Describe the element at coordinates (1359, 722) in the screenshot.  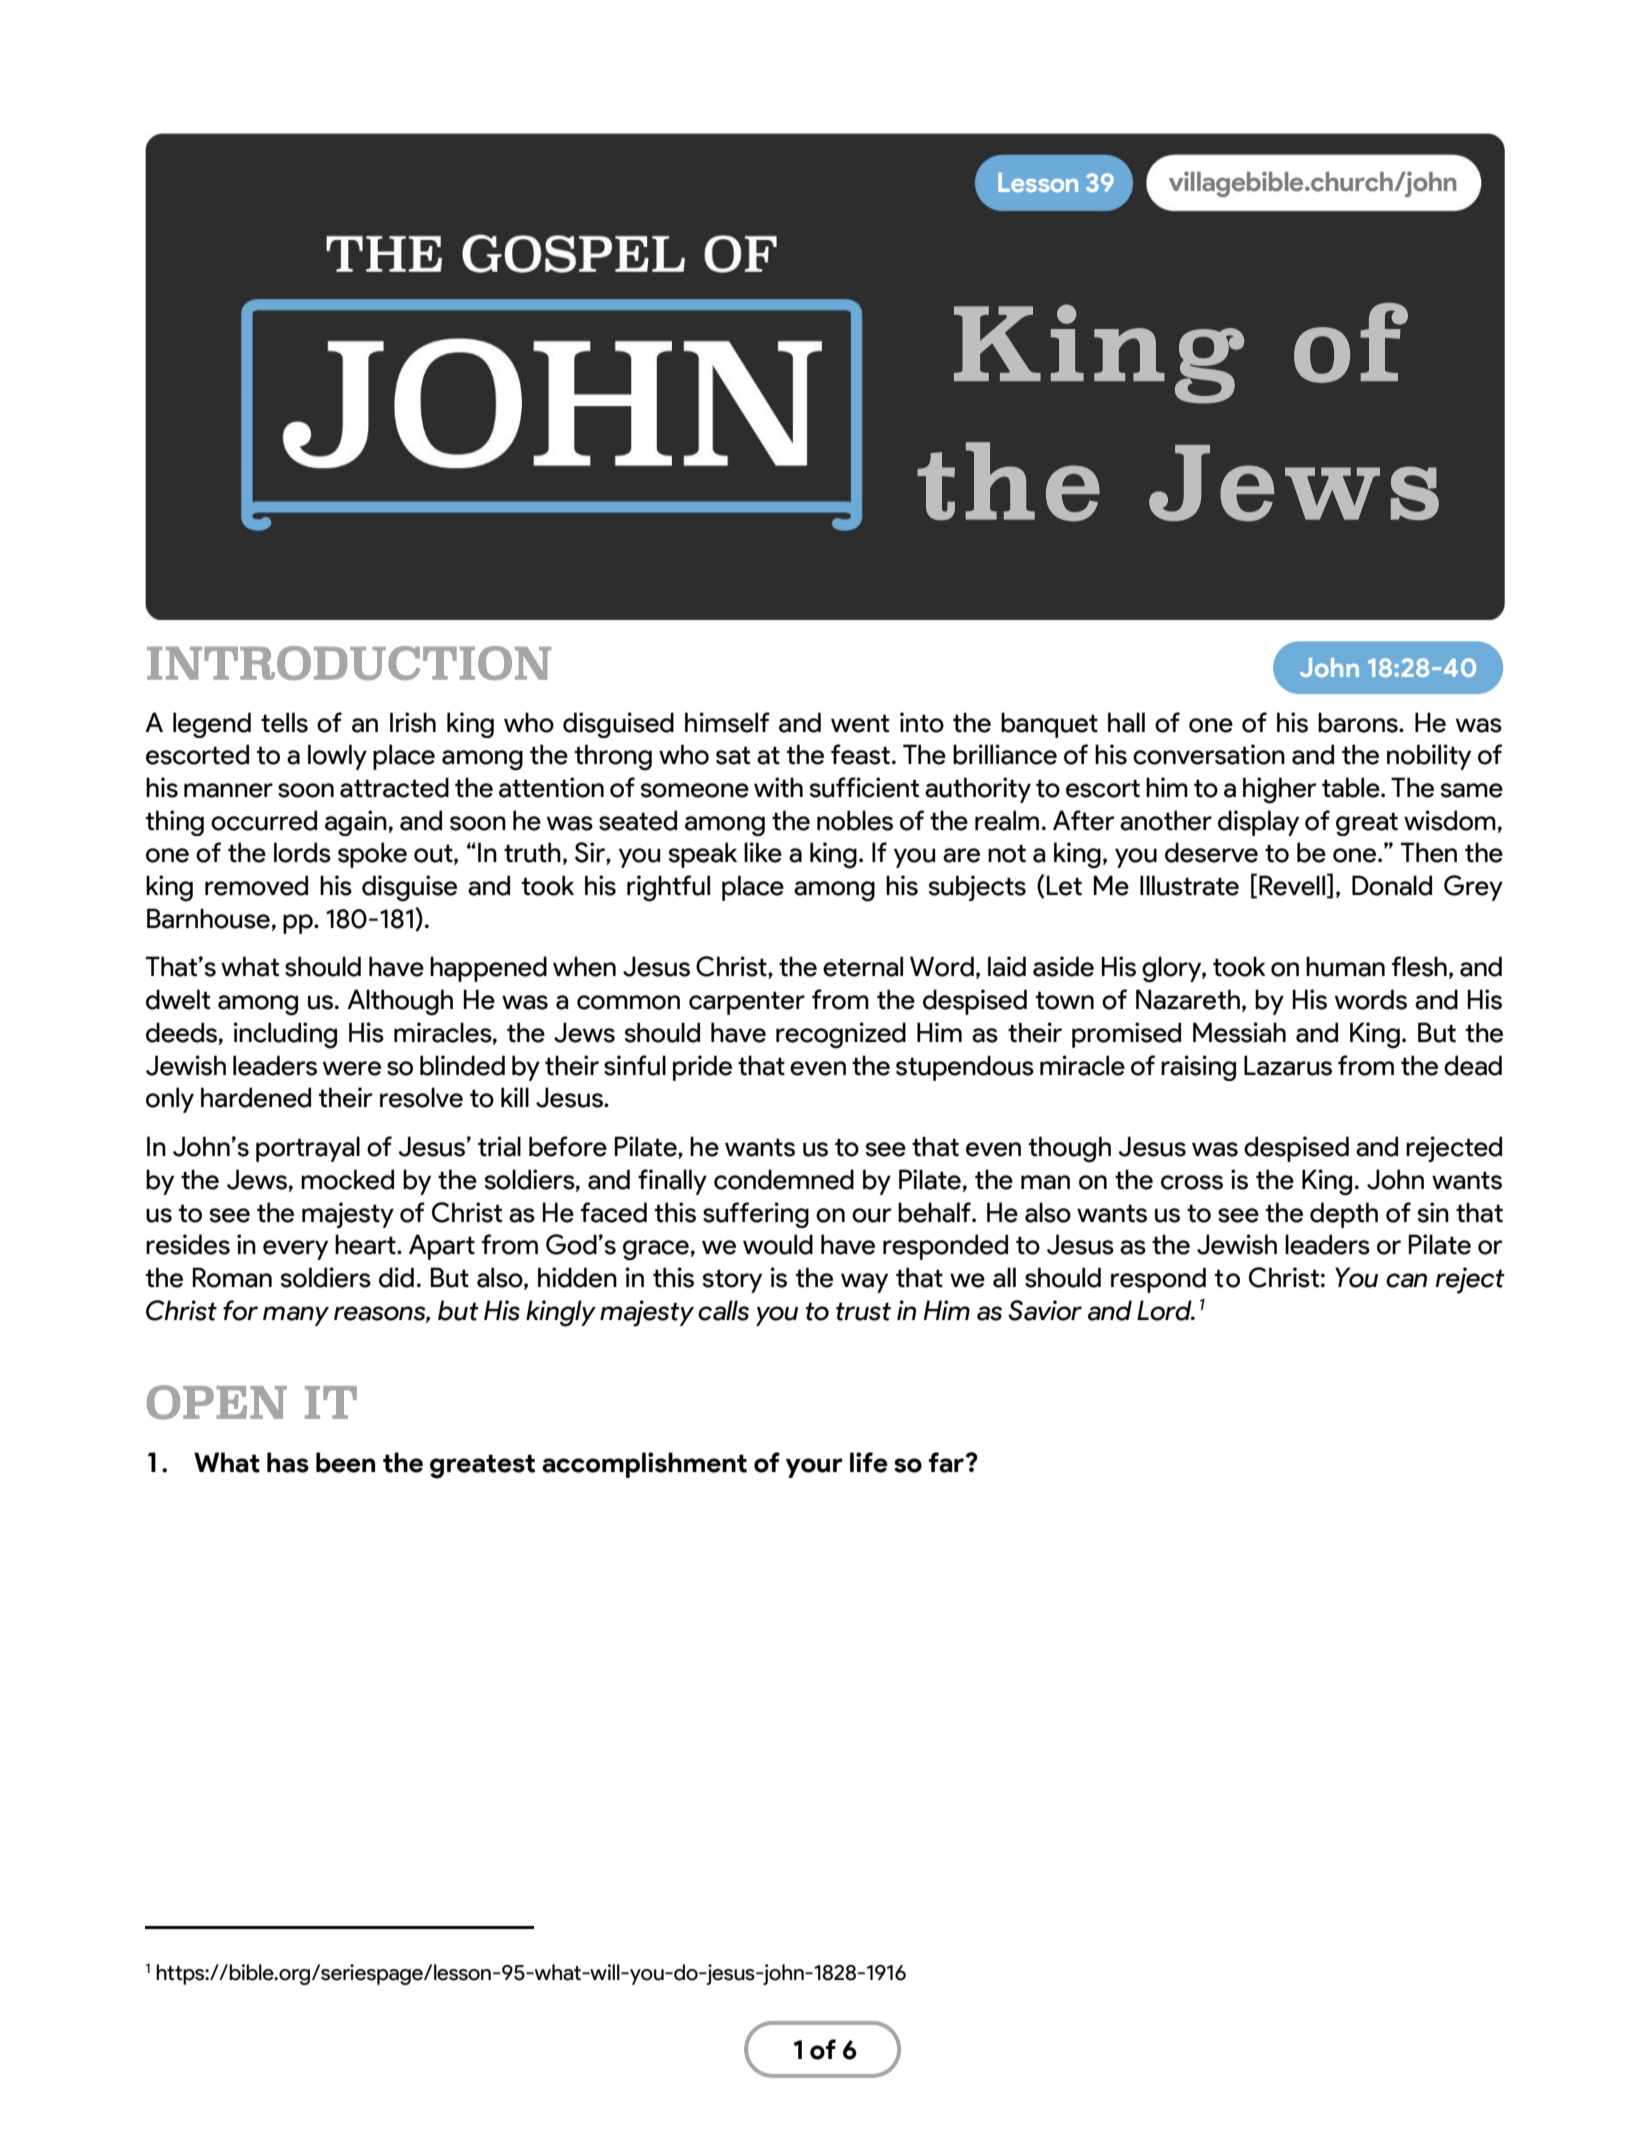
I see `barons` at that location.
